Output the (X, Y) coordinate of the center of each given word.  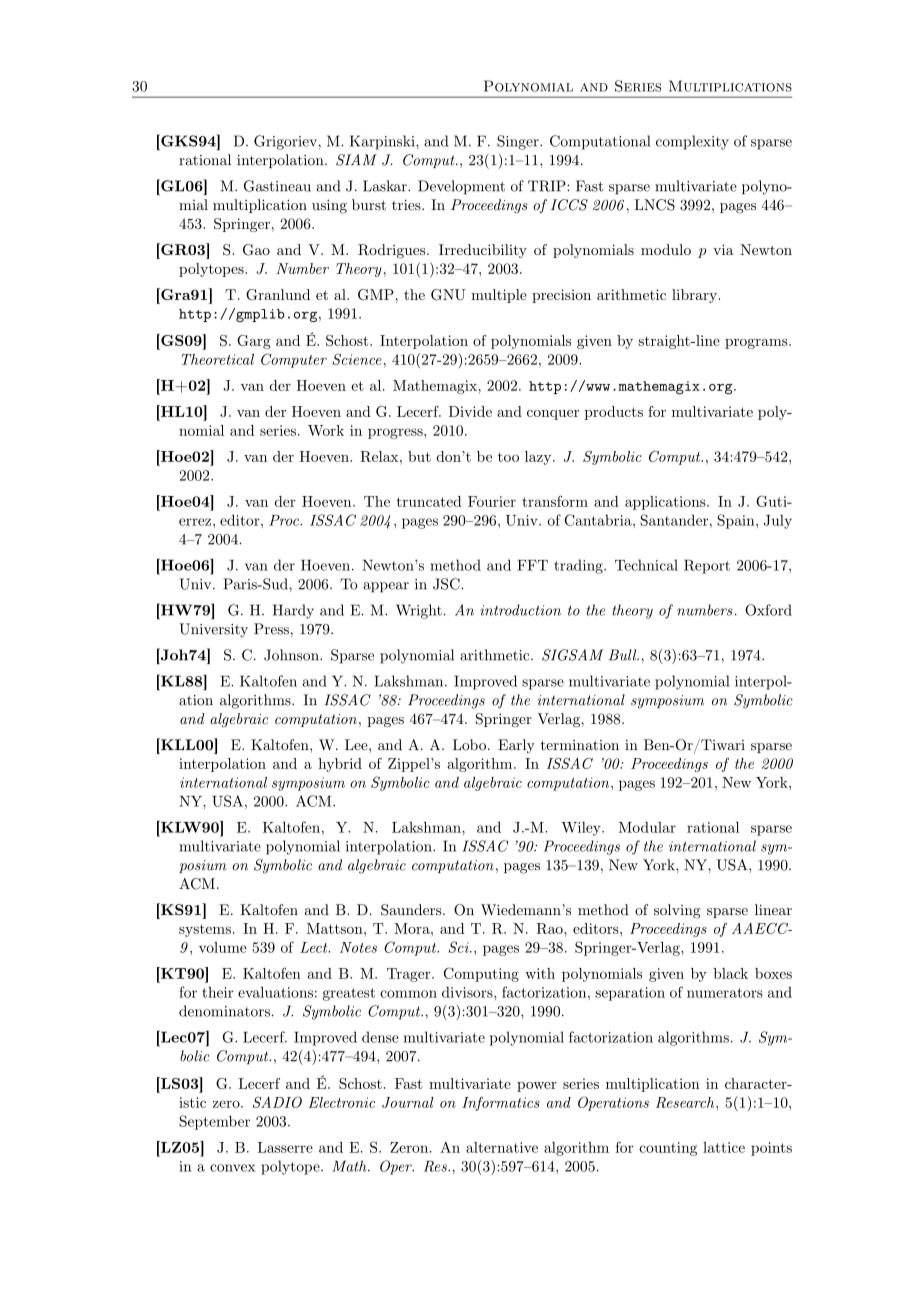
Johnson (292, 655)
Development (461, 187)
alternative (502, 1147)
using (329, 207)
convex (232, 1168)
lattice (724, 1147)
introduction (520, 610)
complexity (692, 142)
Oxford (768, 610)
